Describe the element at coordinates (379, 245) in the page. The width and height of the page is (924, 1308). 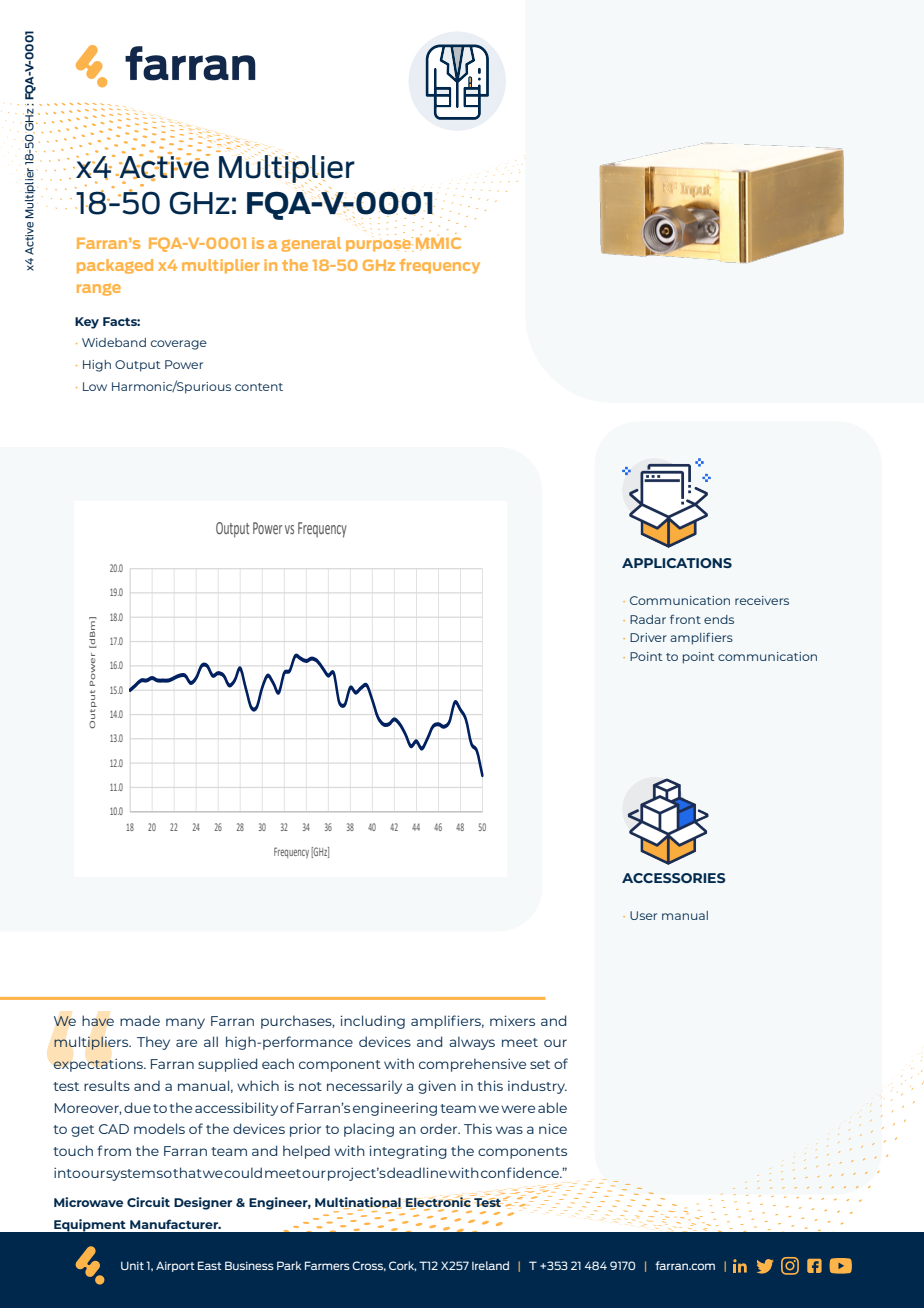
I see `purpose` at that location.
